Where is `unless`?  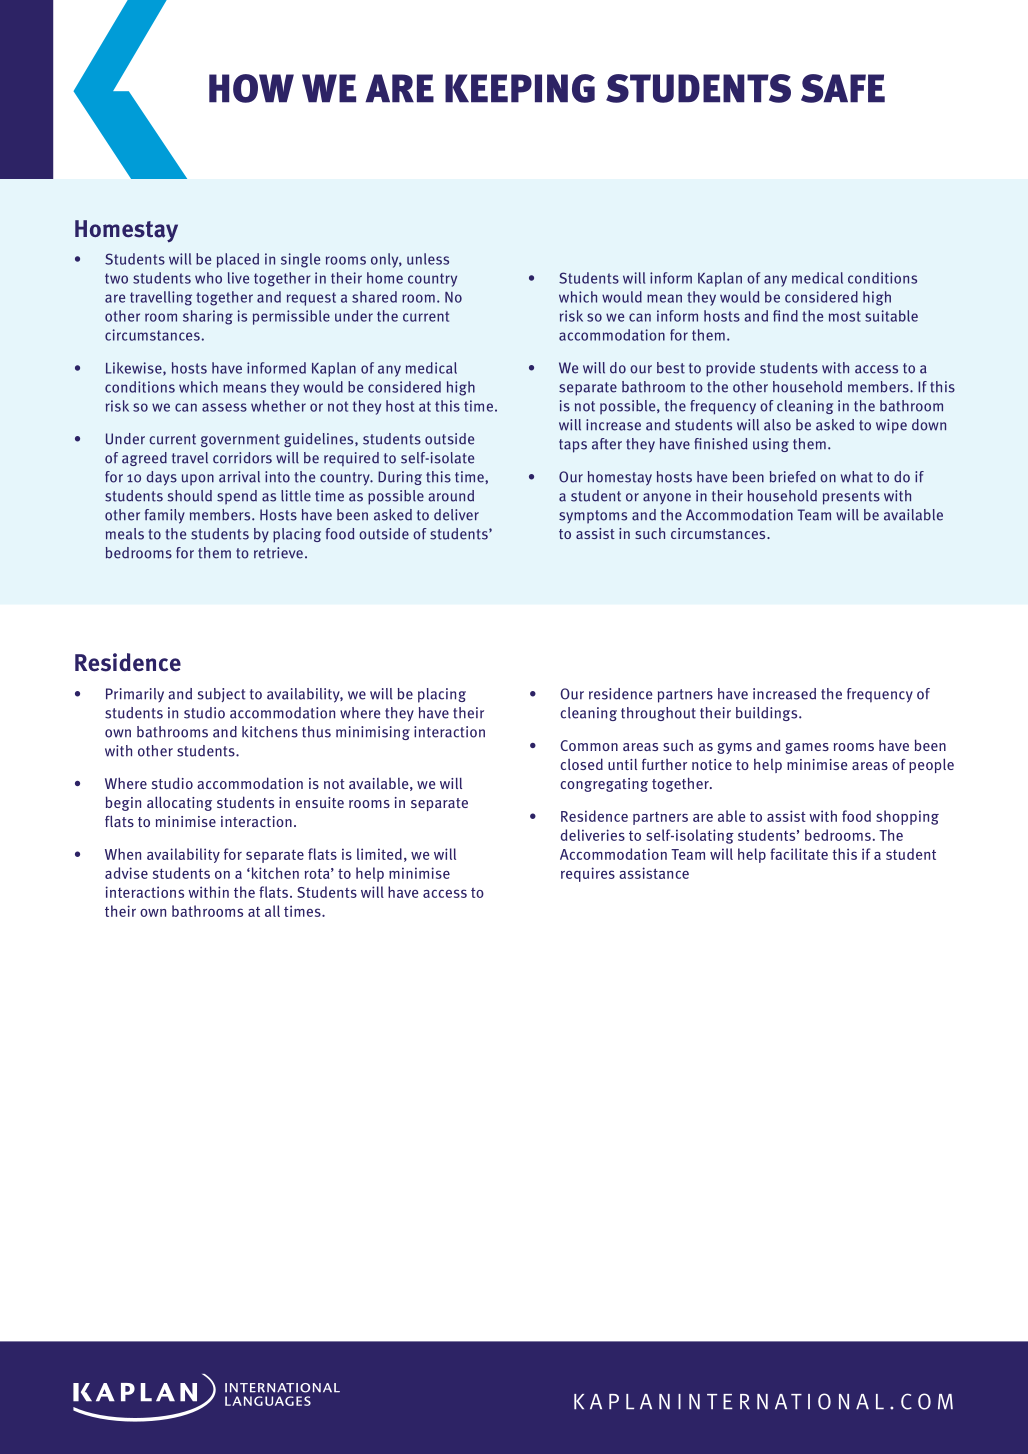
unless is located at coordinates (428, 259).
